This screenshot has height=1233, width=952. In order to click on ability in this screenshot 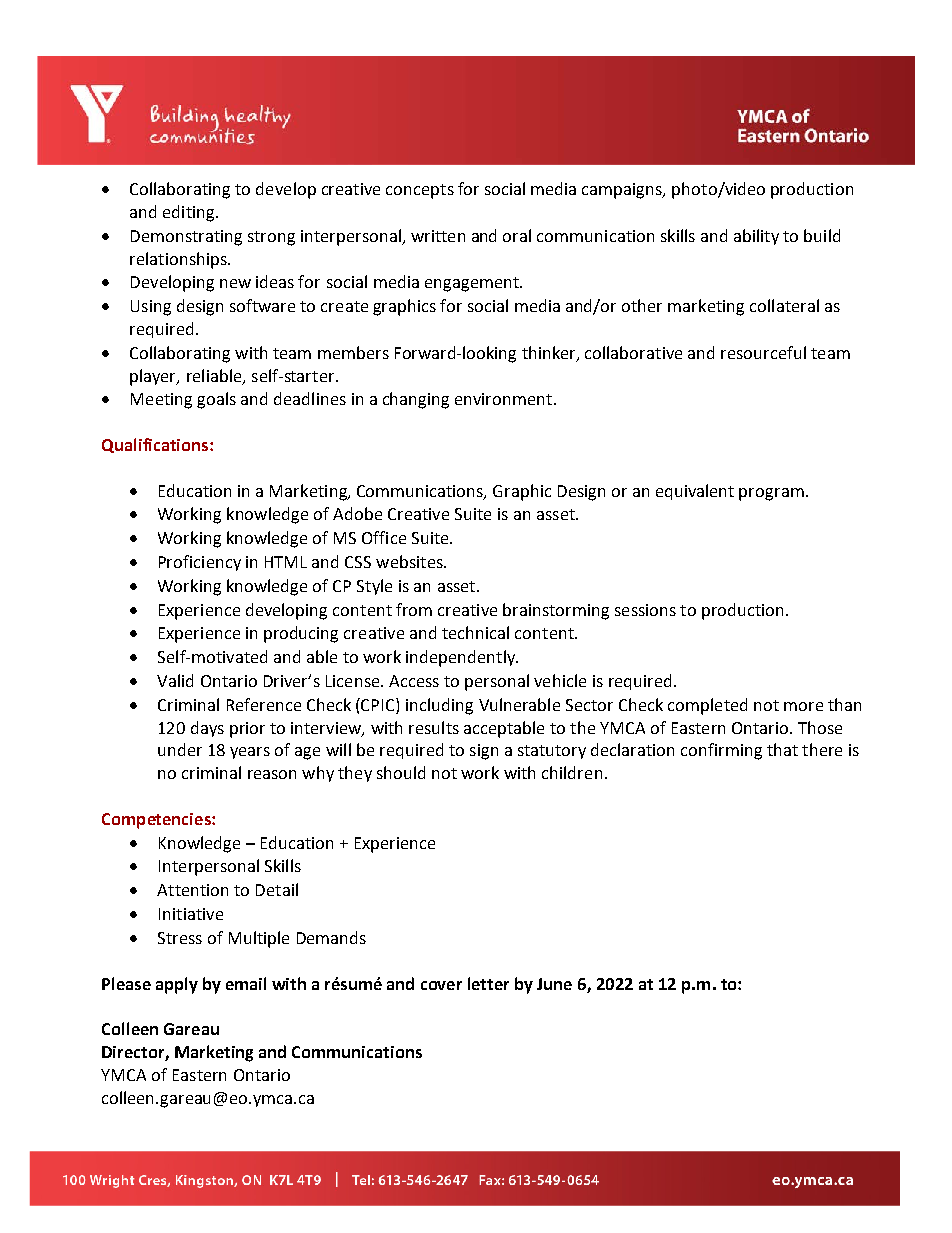, I will do `click(756, 237)`.
